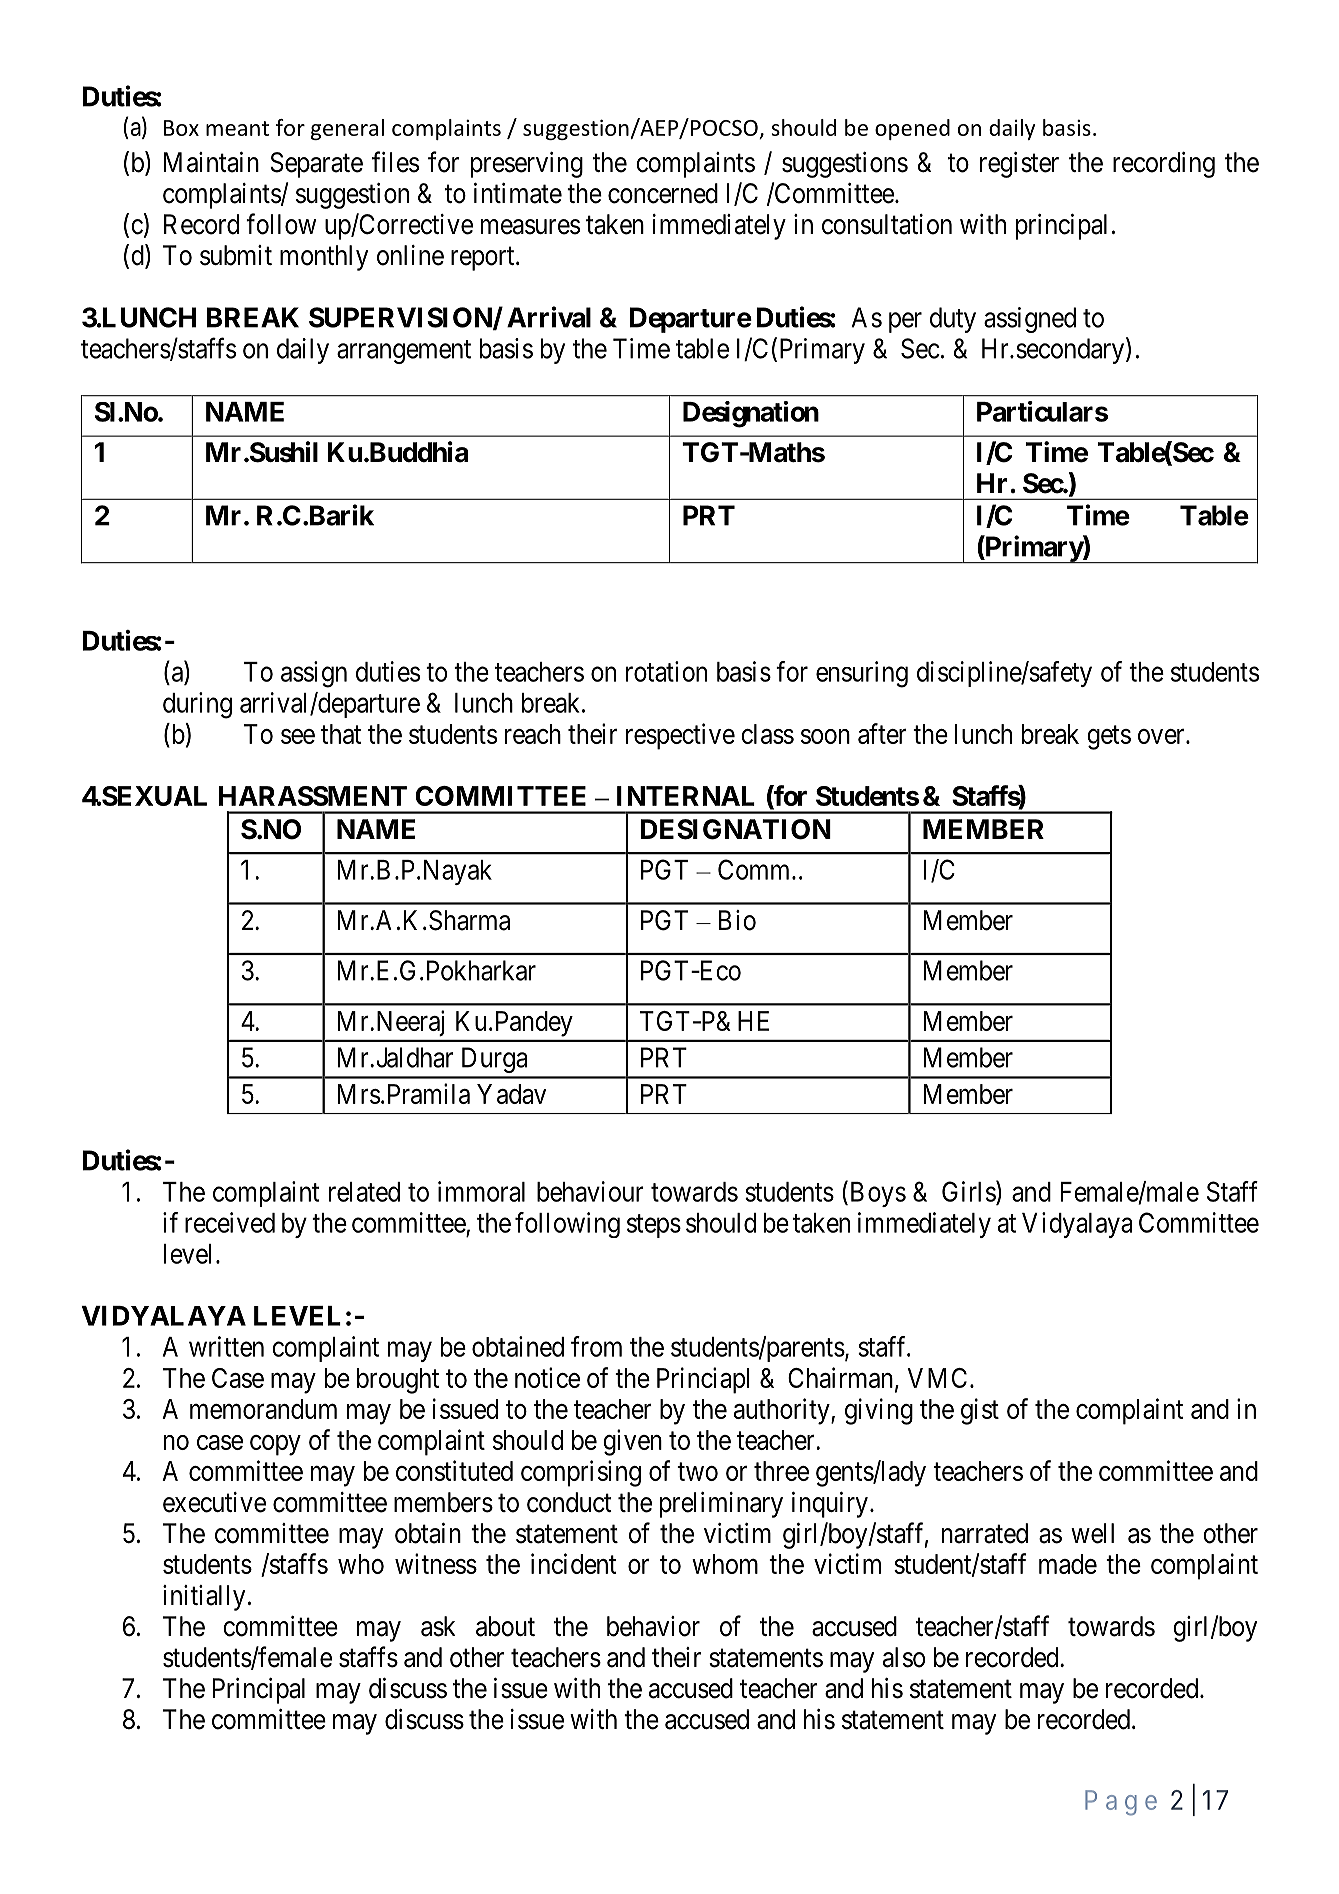 This document has width=1339, height=1894. What do you see at coordinates (316, 165) in the document?
I see `Separate` at bounding box center [316, 165].
